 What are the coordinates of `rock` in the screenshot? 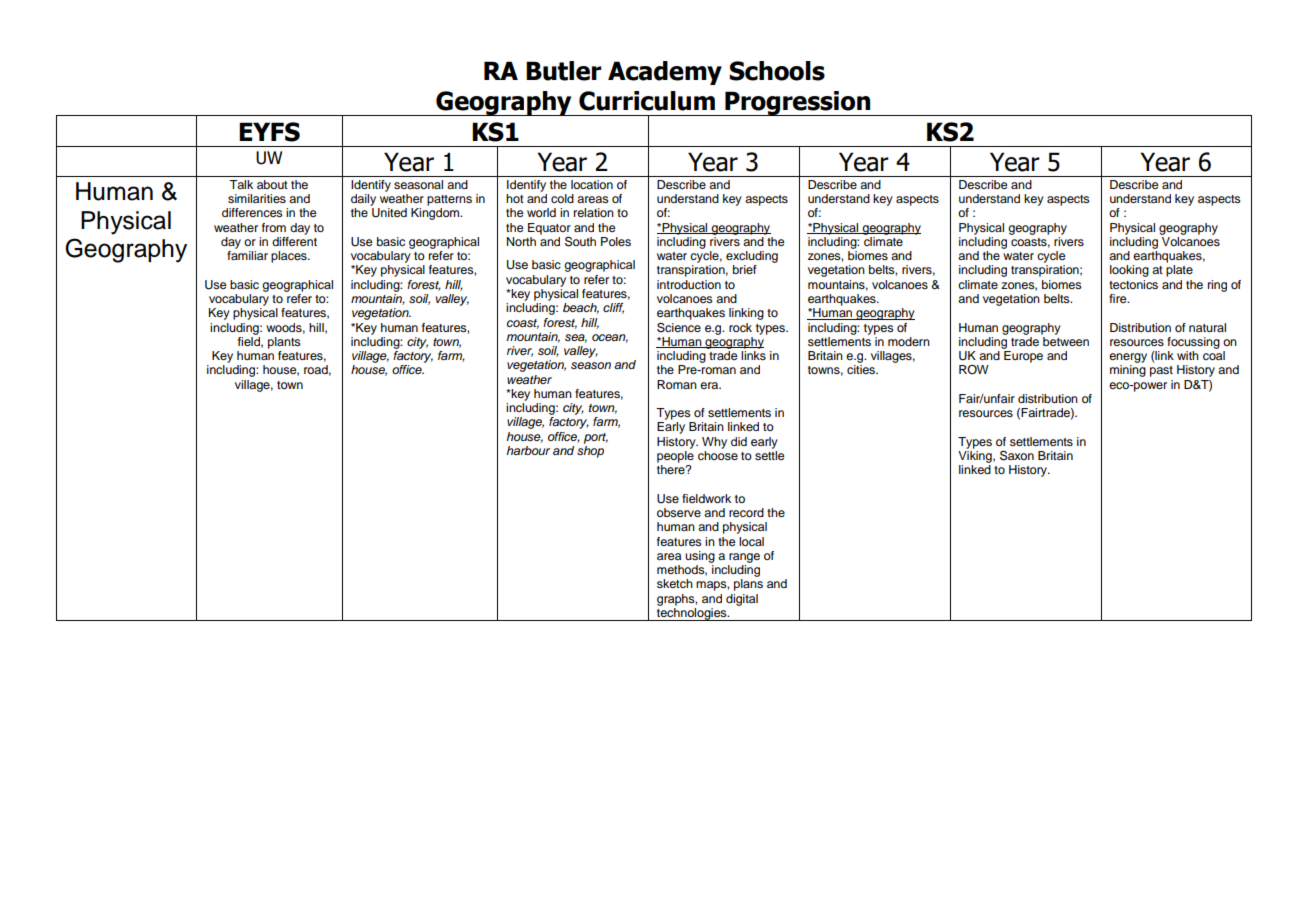 It's located at (740, 327).
